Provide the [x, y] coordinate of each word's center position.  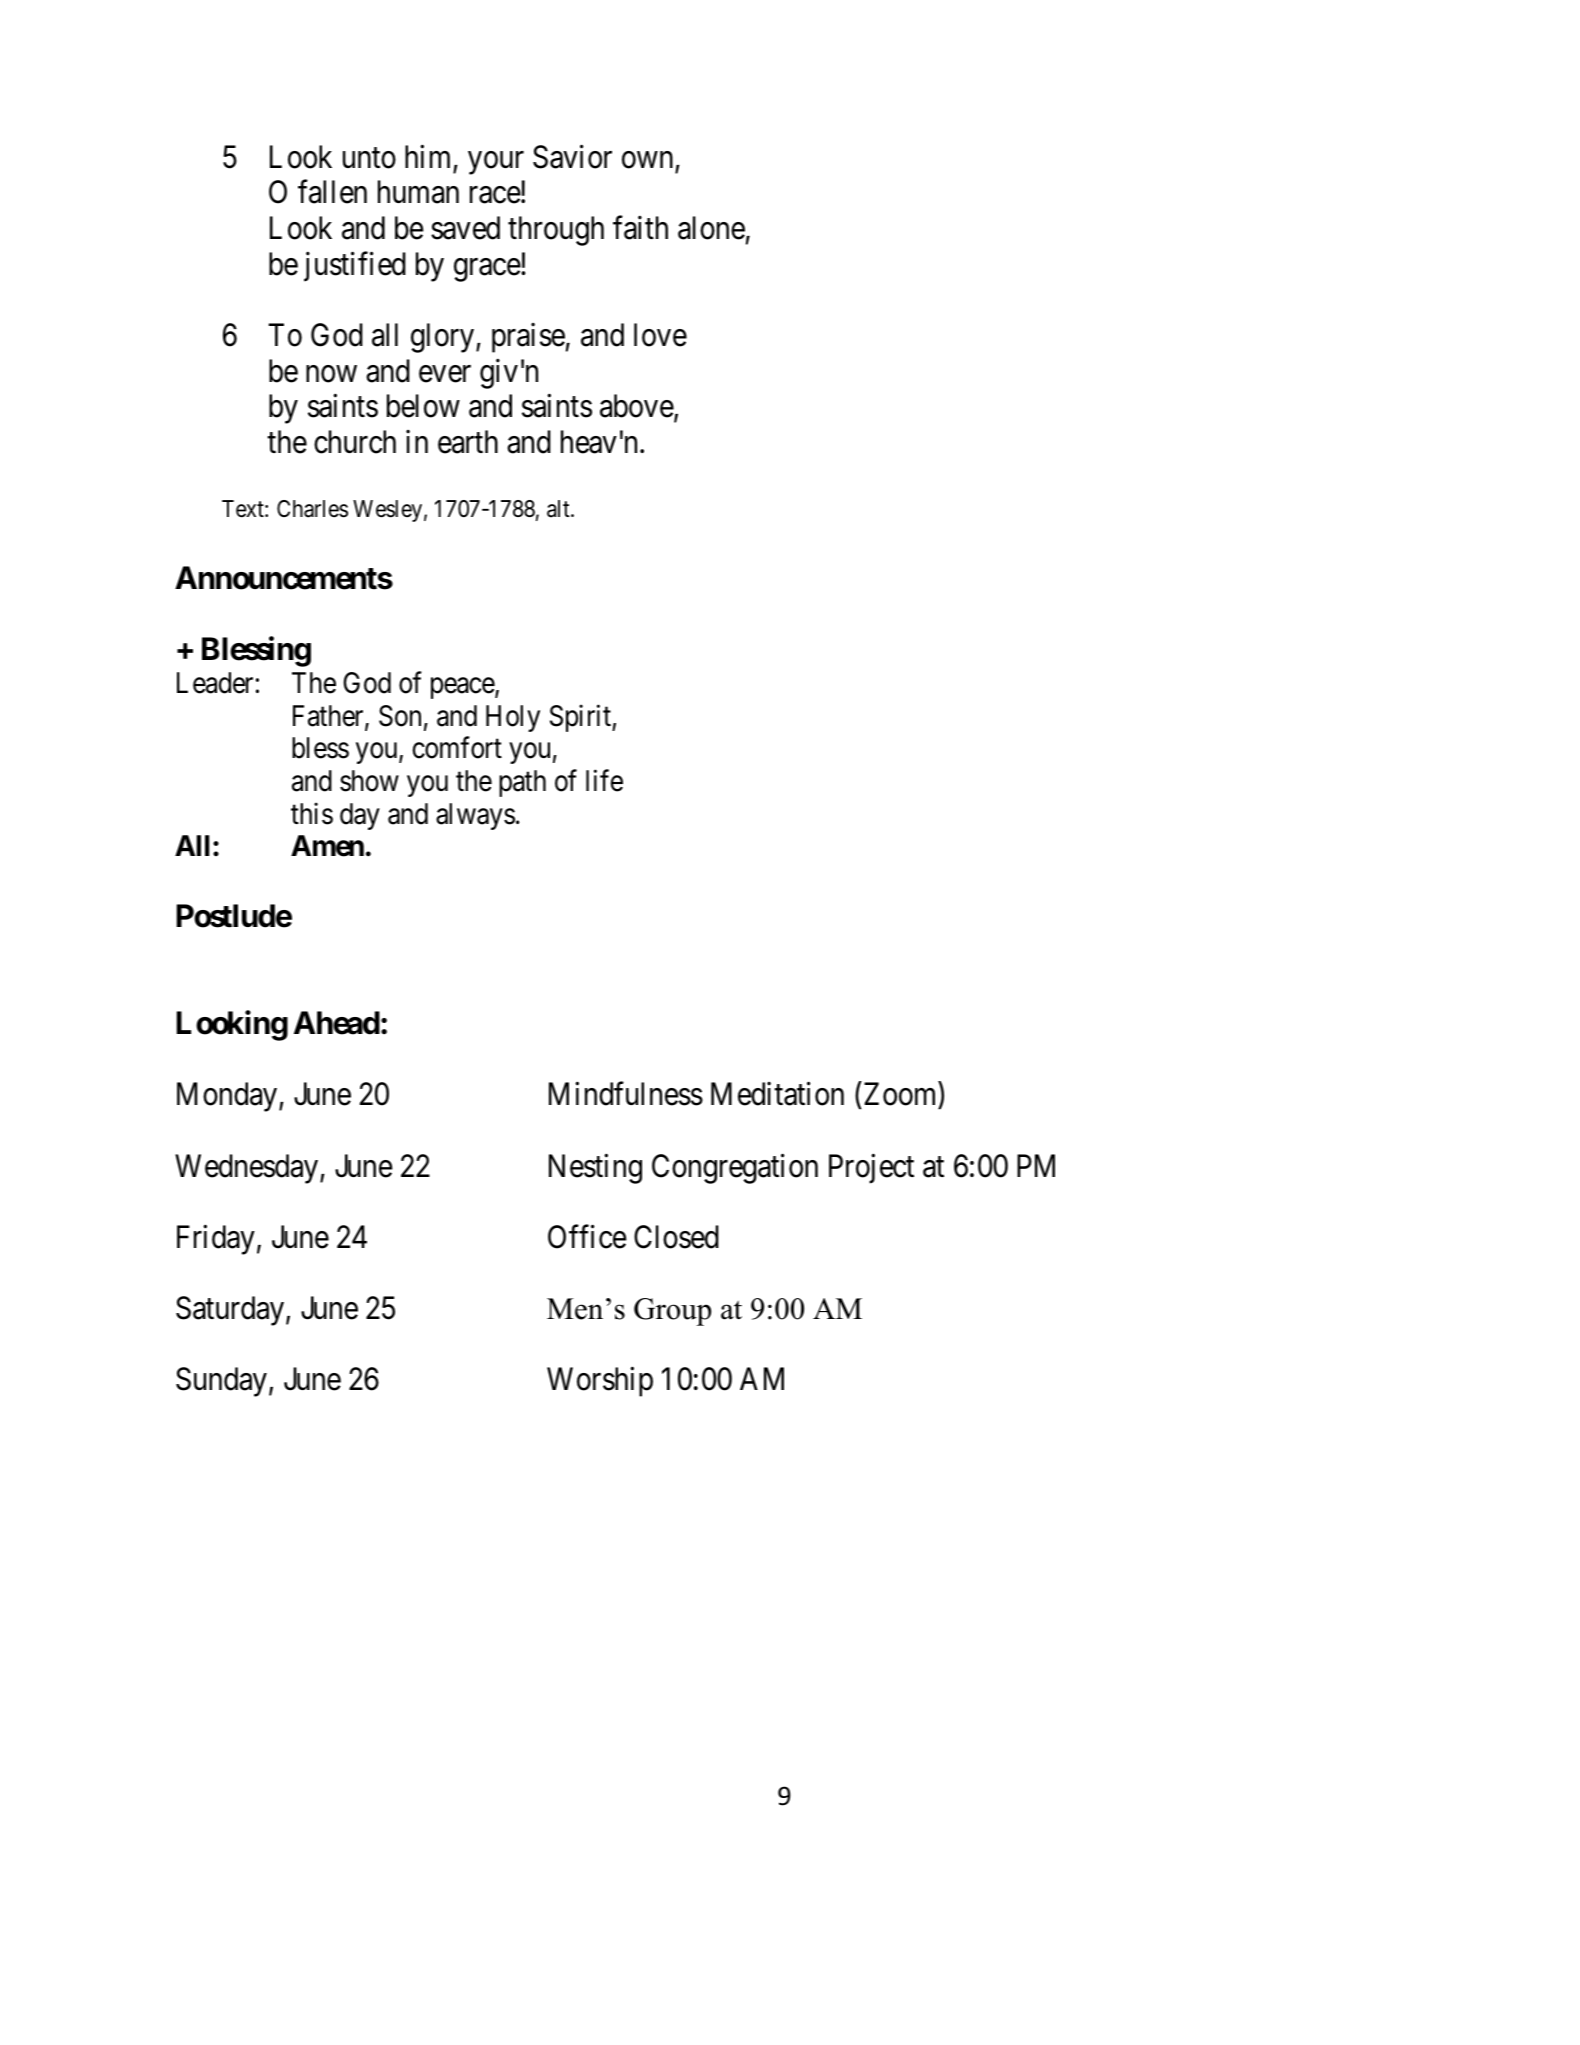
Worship [600, 1382]
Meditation [777, 1094]
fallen [332, 192]
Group [672, 1312]
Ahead [337, 1023]
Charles [312, 509]
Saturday [230, 1311]
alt [559, 509]
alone [711, 228]
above [637, 407]
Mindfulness [626, 1094]
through [556, 231]
